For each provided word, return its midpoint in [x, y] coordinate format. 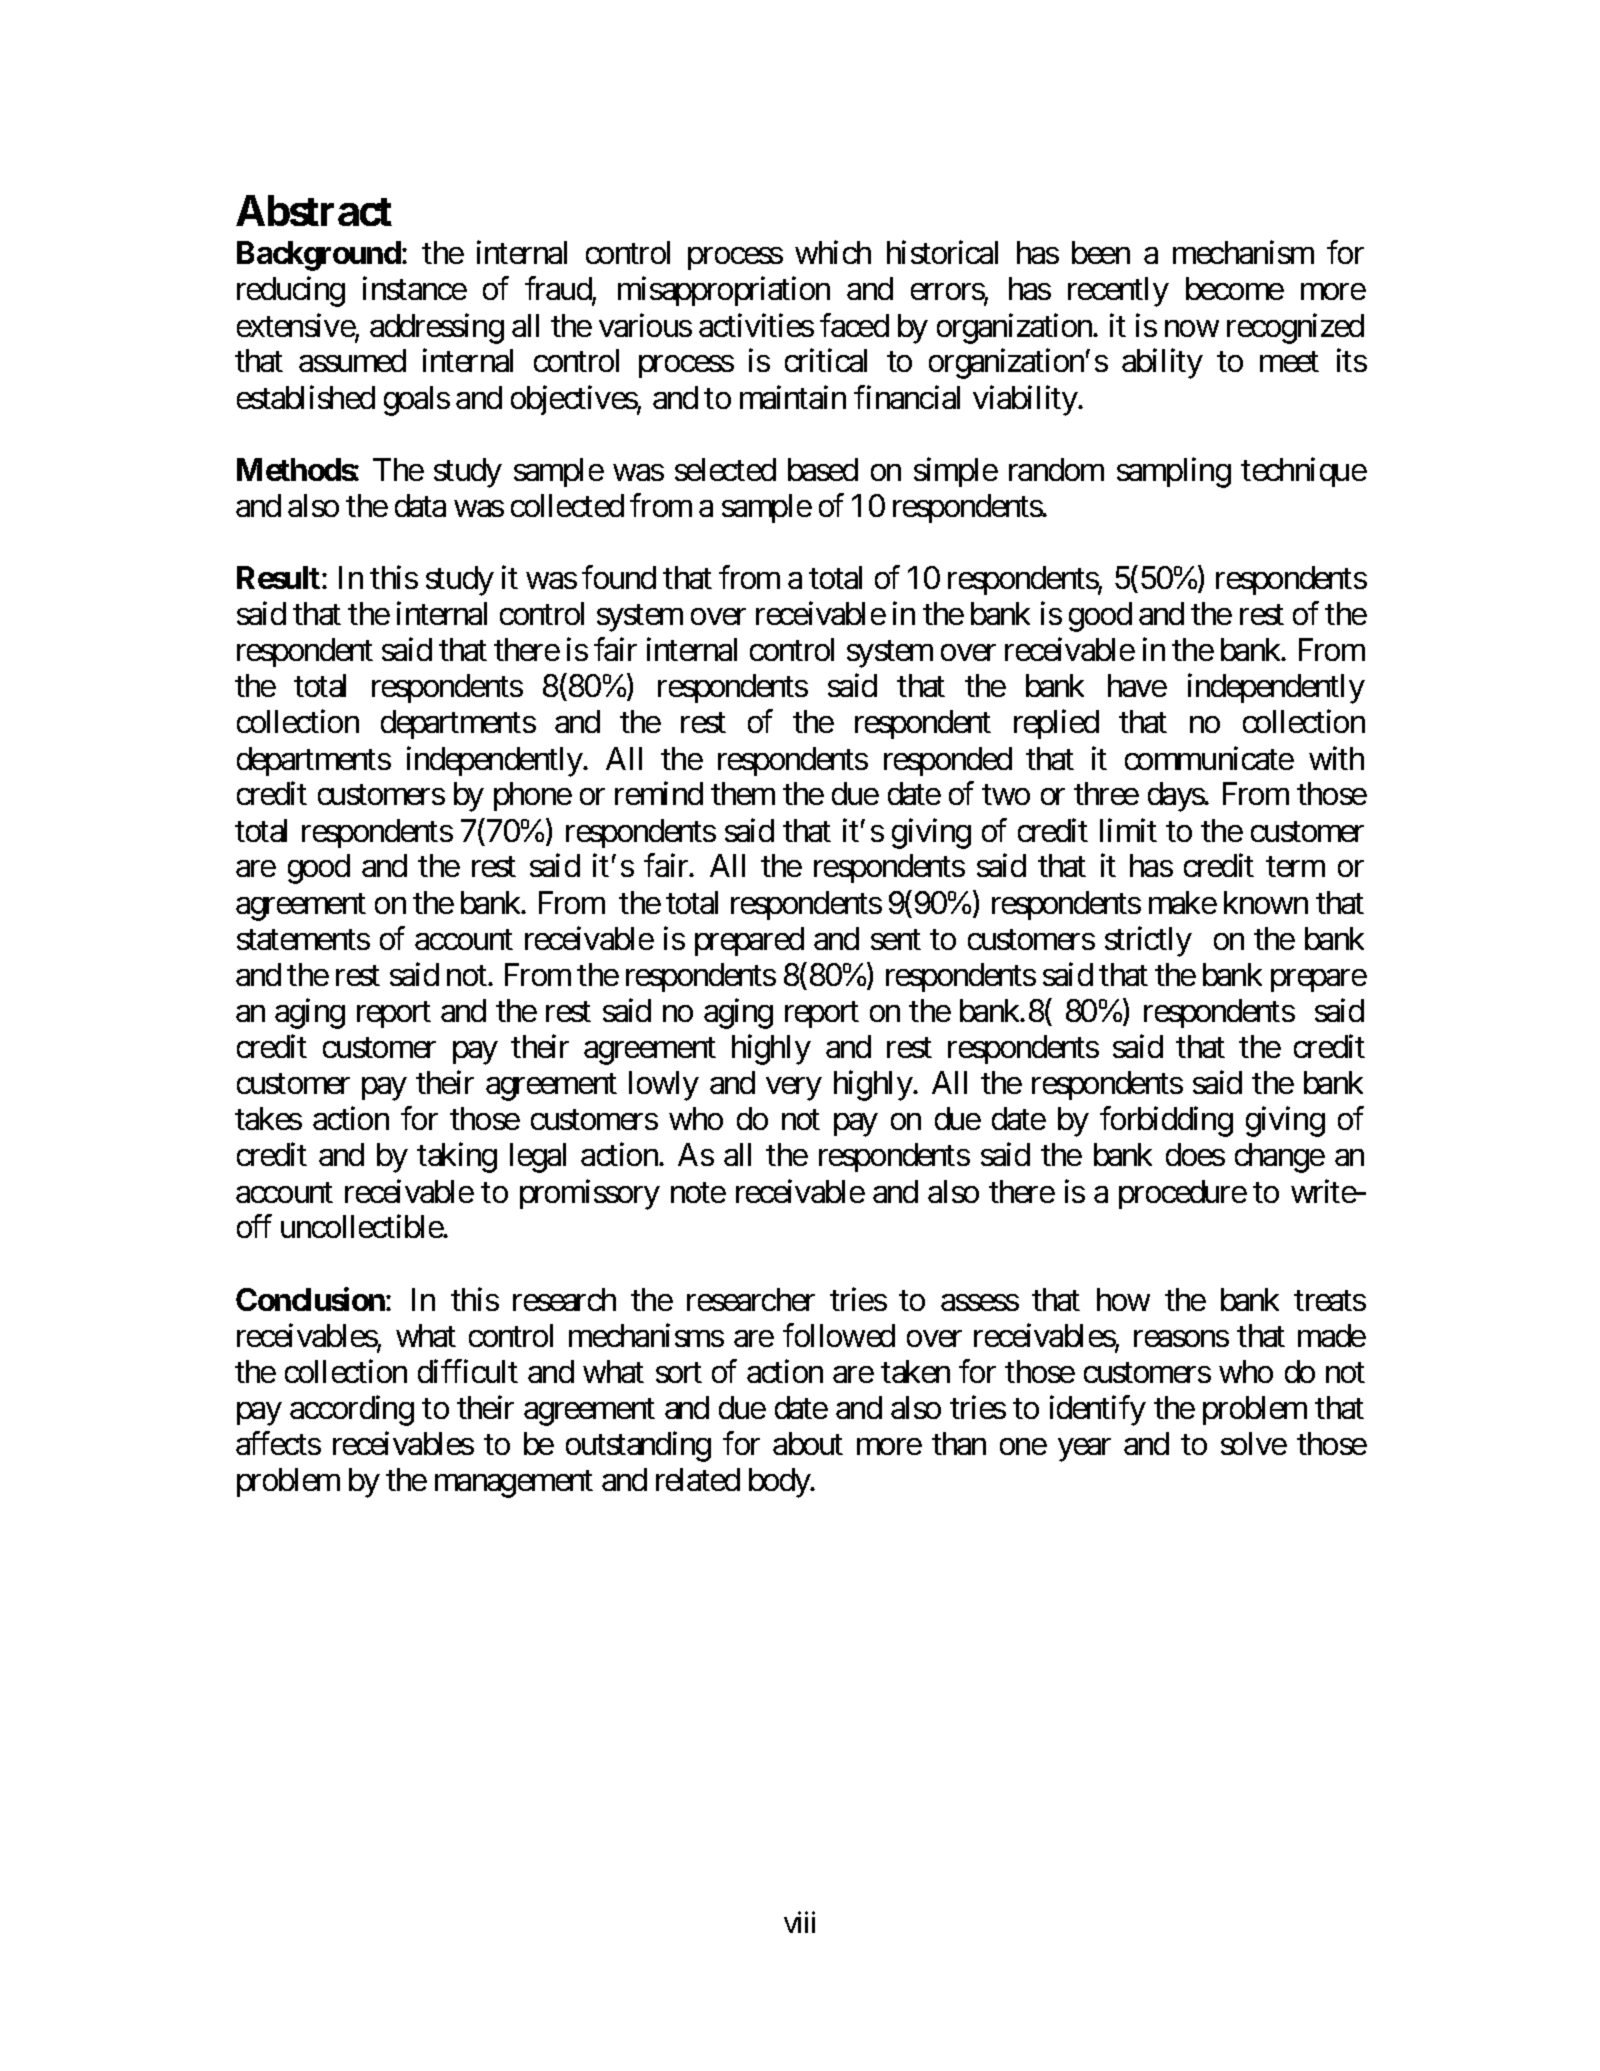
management [514, 1484]
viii [799, 1922]
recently [1118, 292]
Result [278, 577]
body [780, 1483]
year [1084, 1450]
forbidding [1166, 1122]
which [833, 252]
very [793, 1089]
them [743, 793]
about [808, 1443]
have [1137, 685]
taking [457, 1158]
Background [320, 256]
